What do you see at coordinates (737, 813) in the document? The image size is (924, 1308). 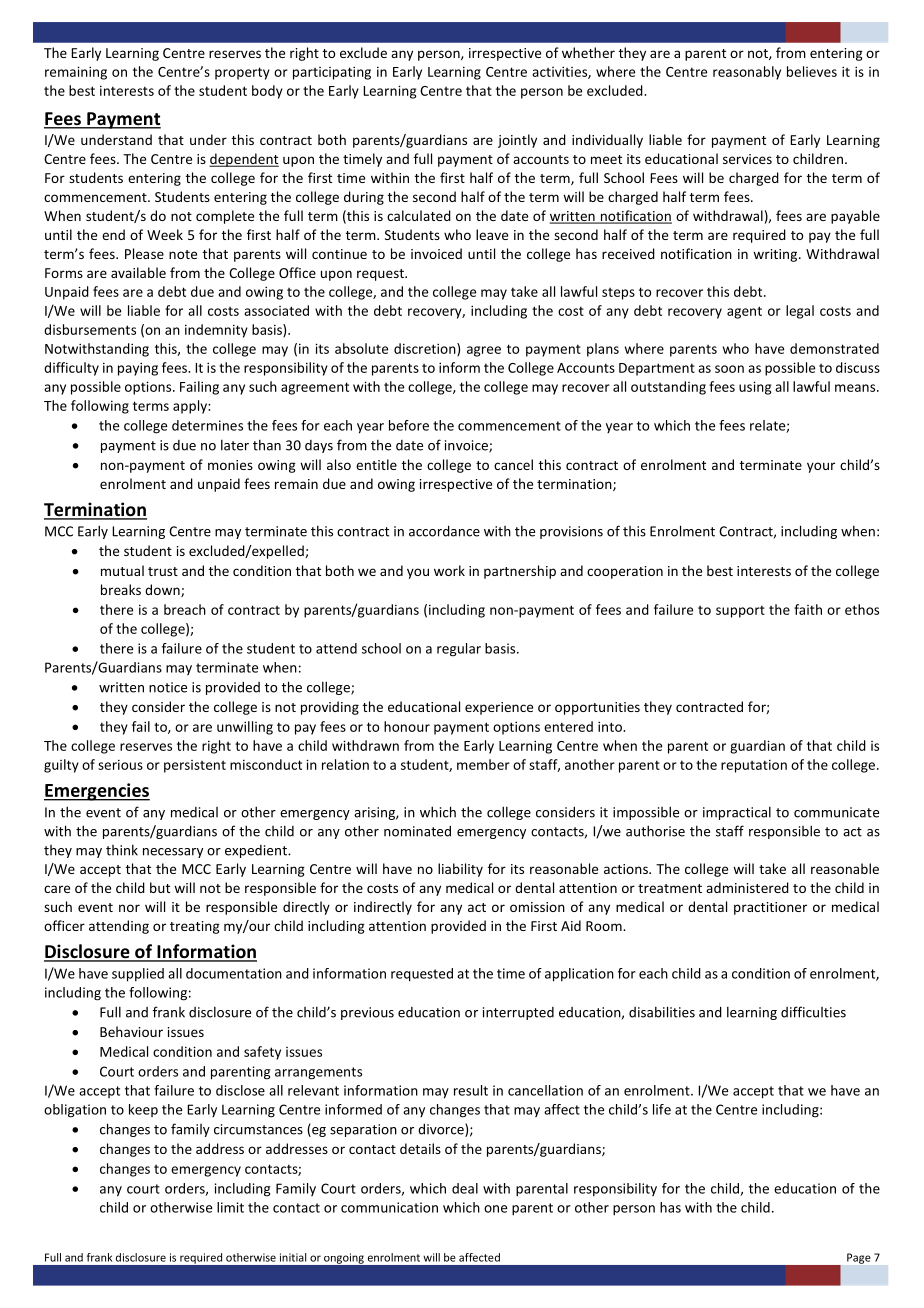 I see `impractical` at bounding box center [737, 813].
